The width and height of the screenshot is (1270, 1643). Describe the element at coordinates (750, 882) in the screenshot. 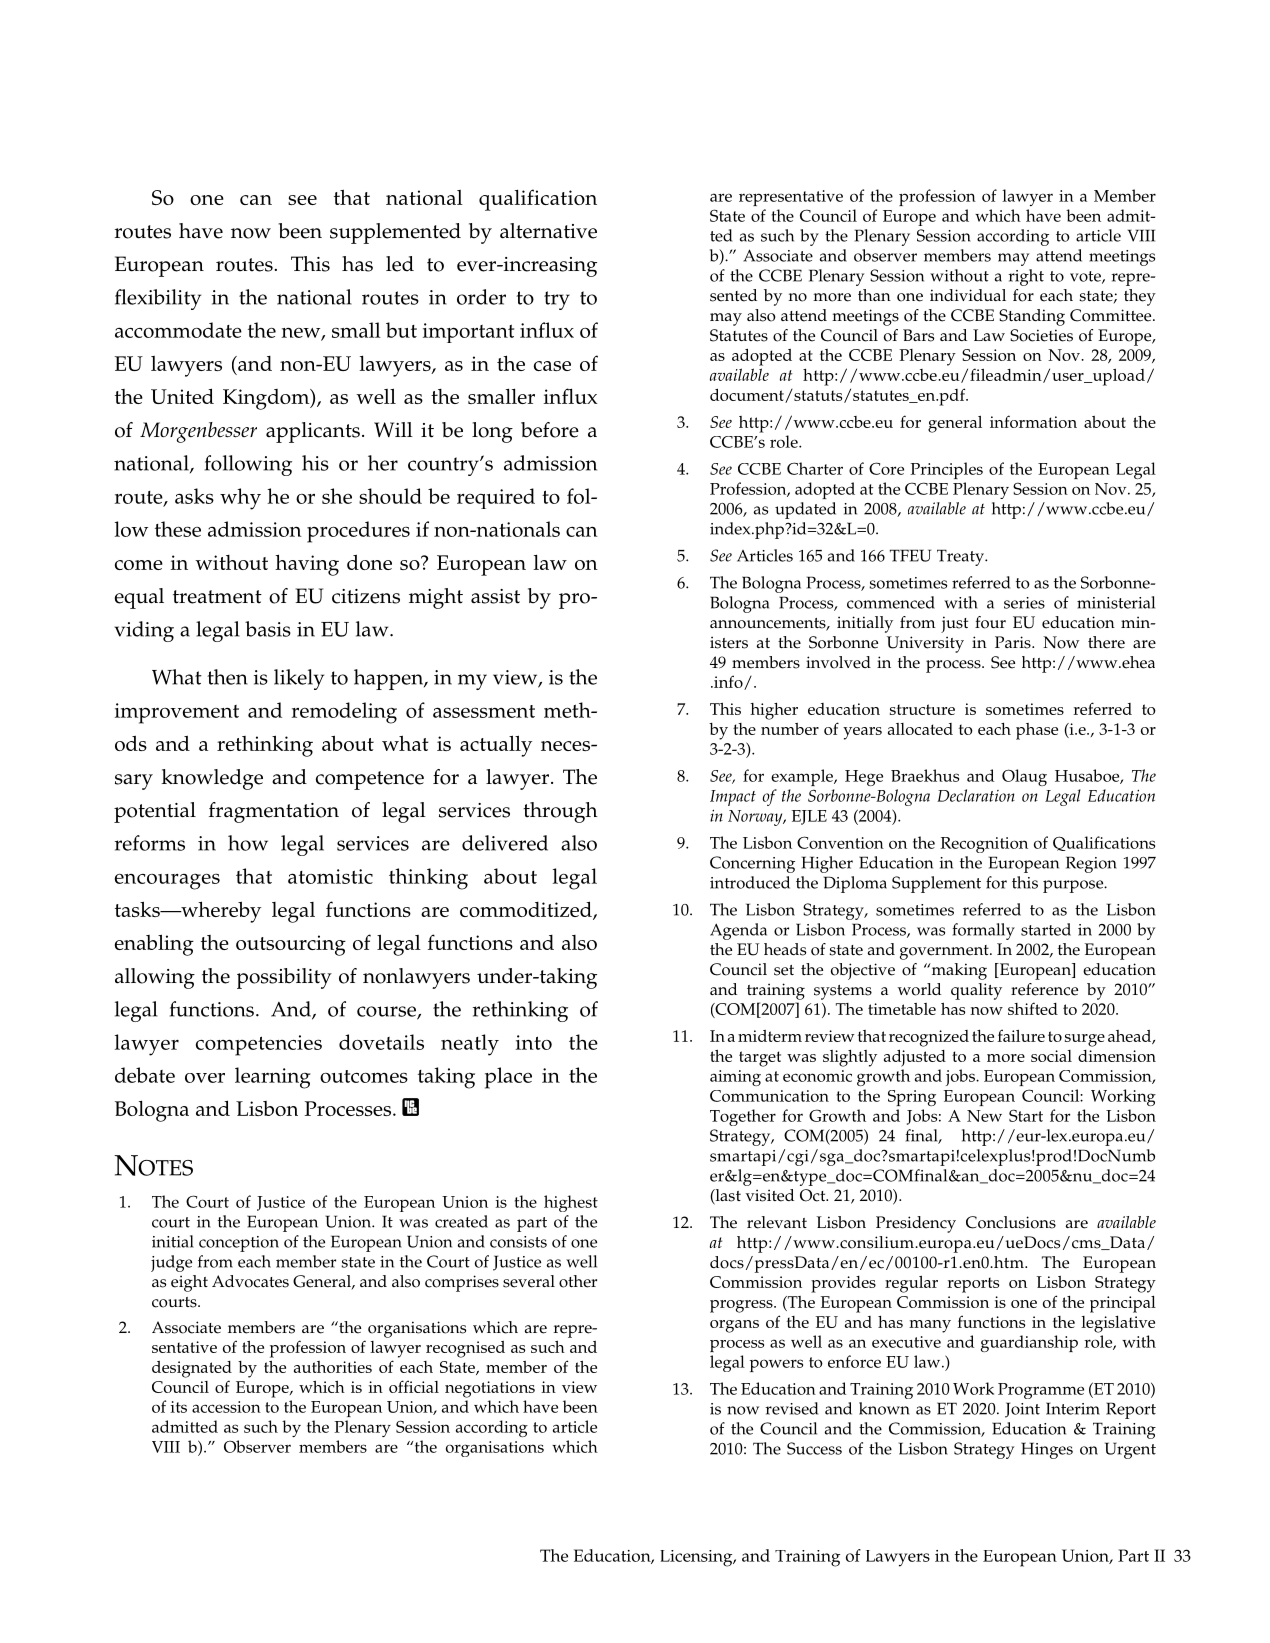

I see `introduced` at that location.
